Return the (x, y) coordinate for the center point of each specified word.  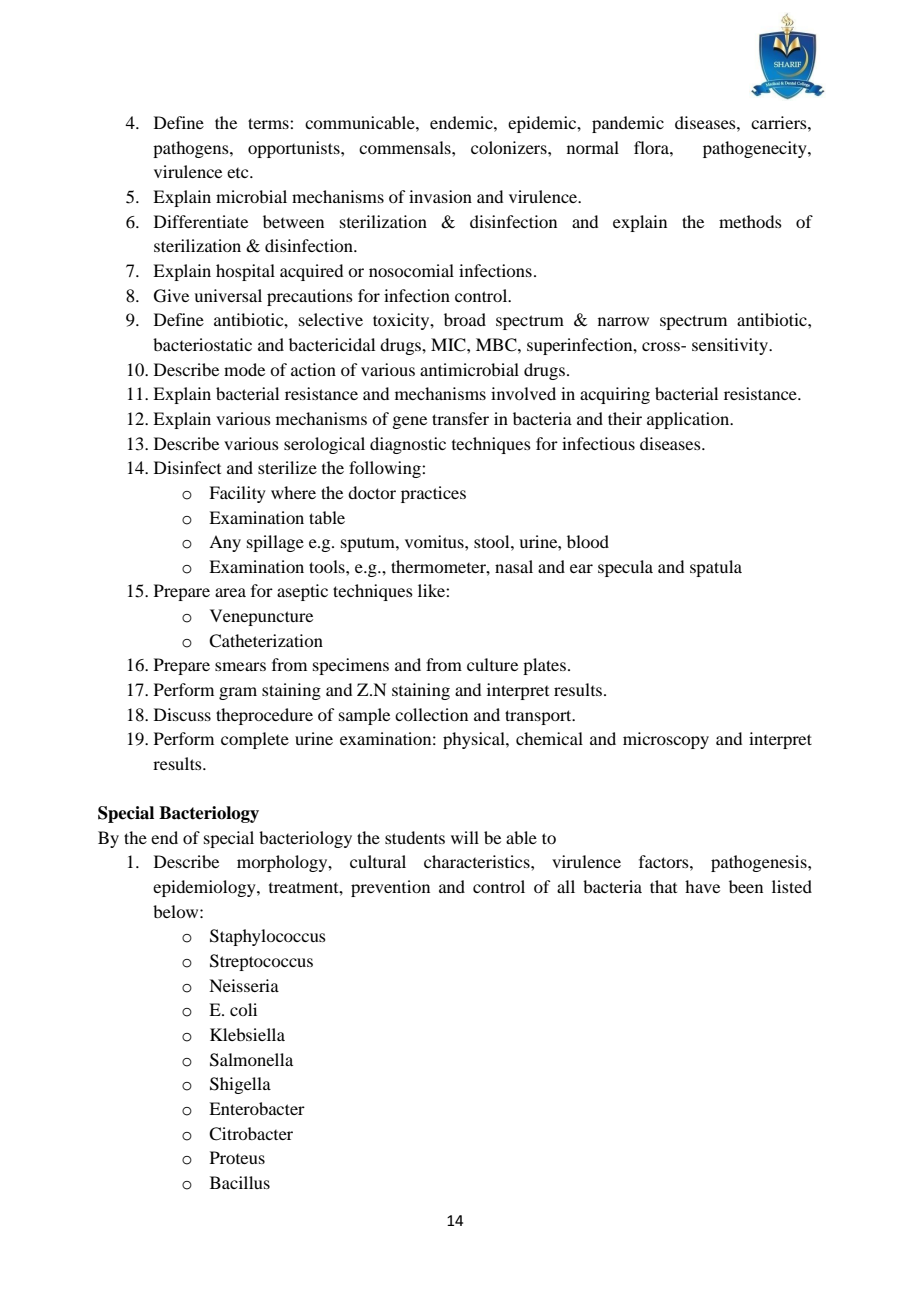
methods (750, 221)
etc (239, 173)
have (702, 886)
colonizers (510, 147)
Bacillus (240, 1182)
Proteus (237, 1157)
